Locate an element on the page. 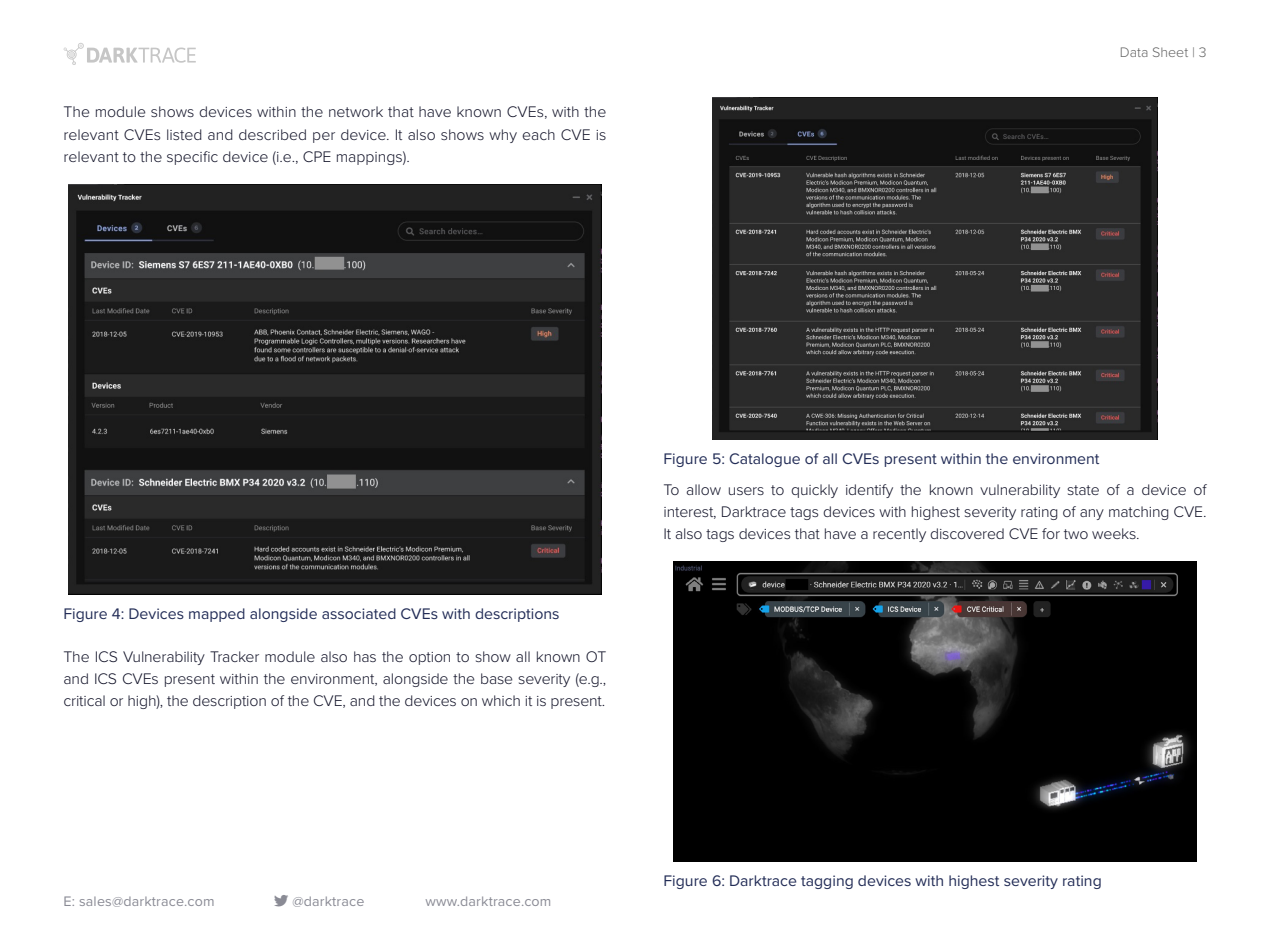  Data is located at coordinates (1134, 52).
